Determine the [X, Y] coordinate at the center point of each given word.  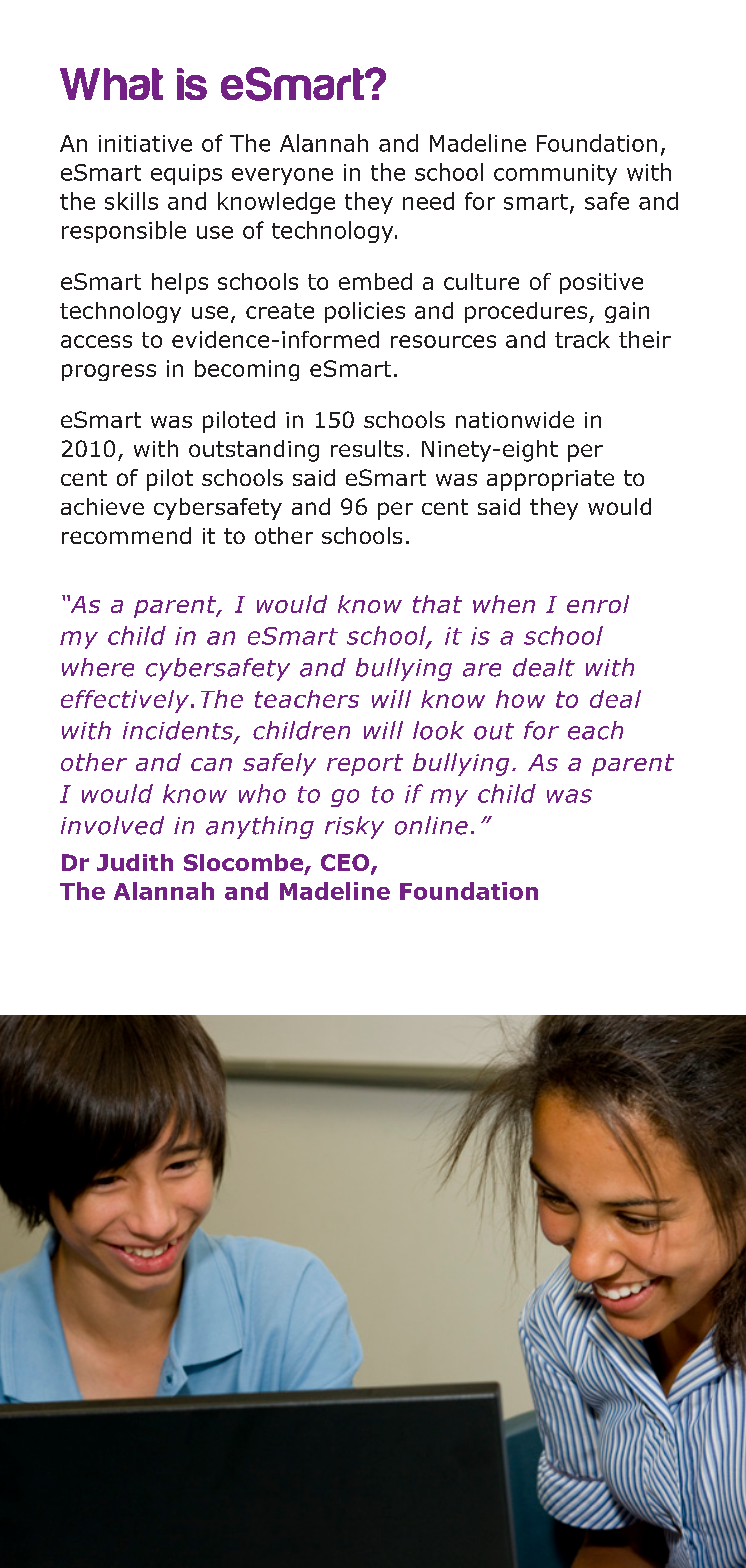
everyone [282, 176]
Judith [135, 862]
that [437, 604]
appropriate [550, 480]
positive [601, 283]
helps [180, 283]
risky [354, 827]
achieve [102, 506]
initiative [145, 143]
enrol [598, 604]
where [98, 667]
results [367, 448]
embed [375, 281]
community [555, 174]
